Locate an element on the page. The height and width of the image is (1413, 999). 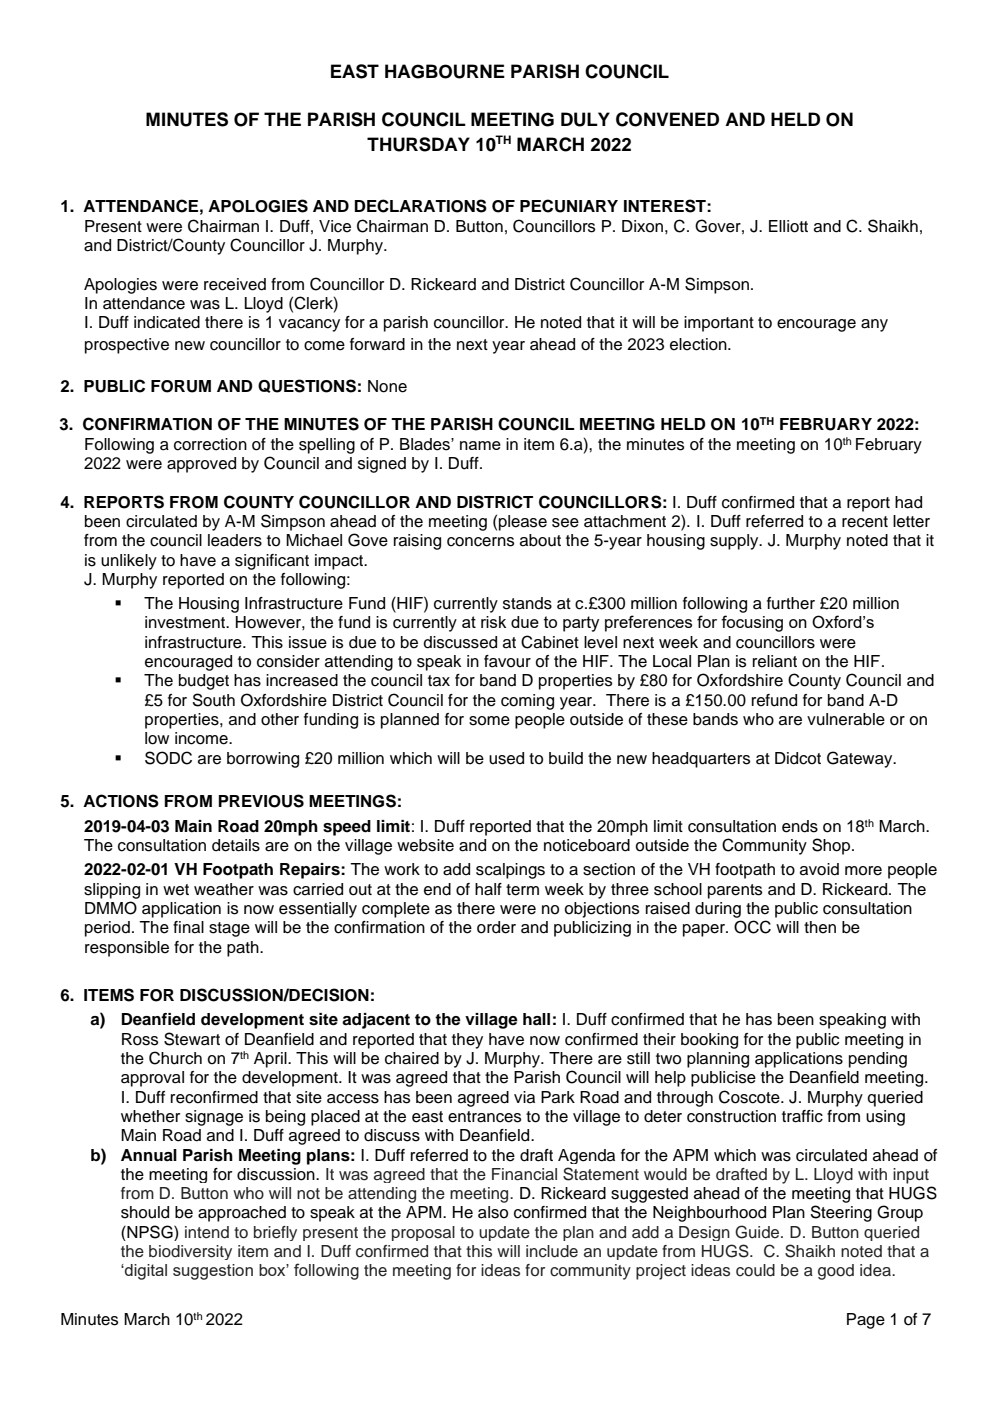
Vice is located at coordinates (335, 226).
